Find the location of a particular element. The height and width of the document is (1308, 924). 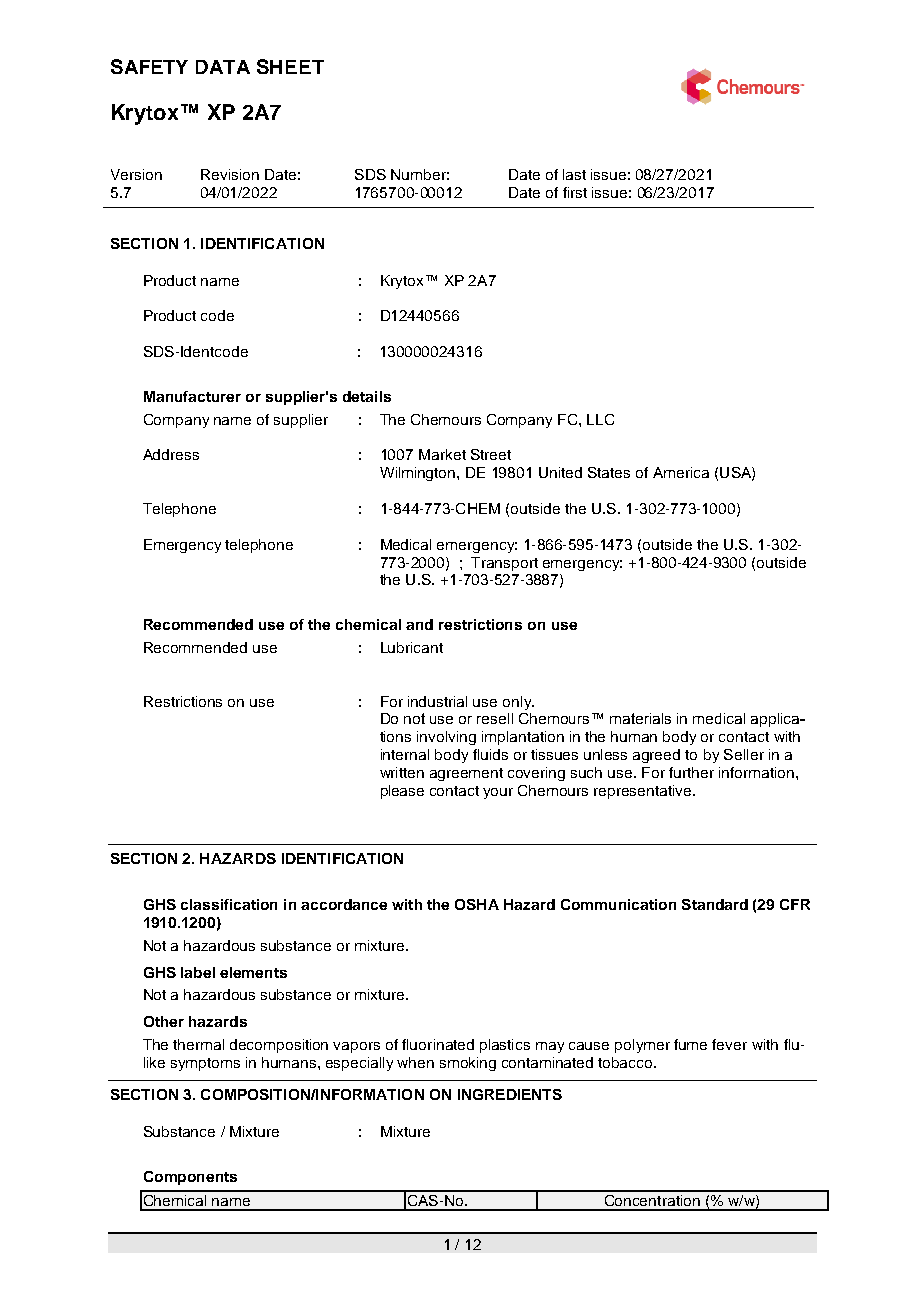

DATA is located at coordinates (223, 67).
